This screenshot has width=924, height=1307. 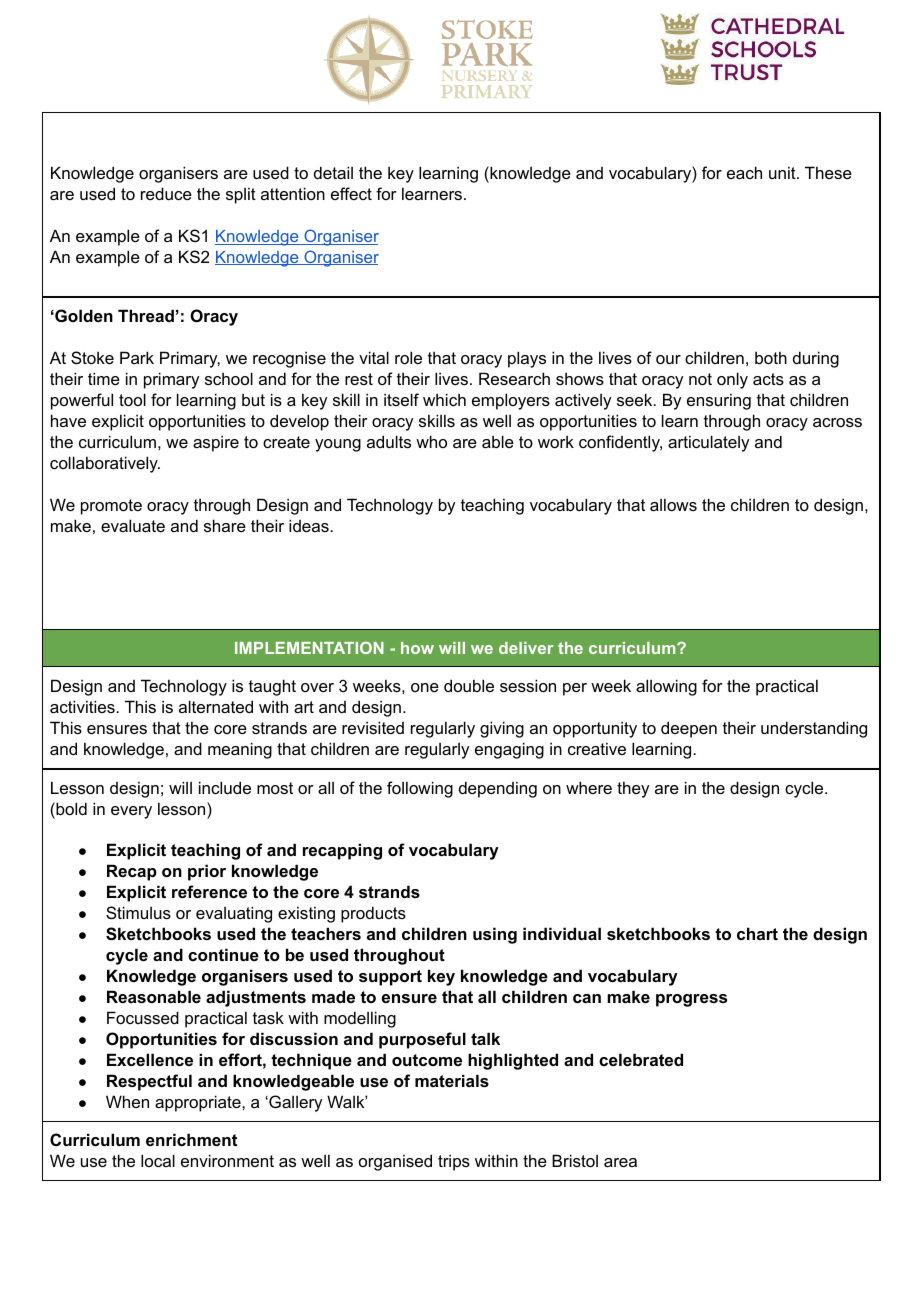 I want to click on trips, so click(x=454, y=1162).
